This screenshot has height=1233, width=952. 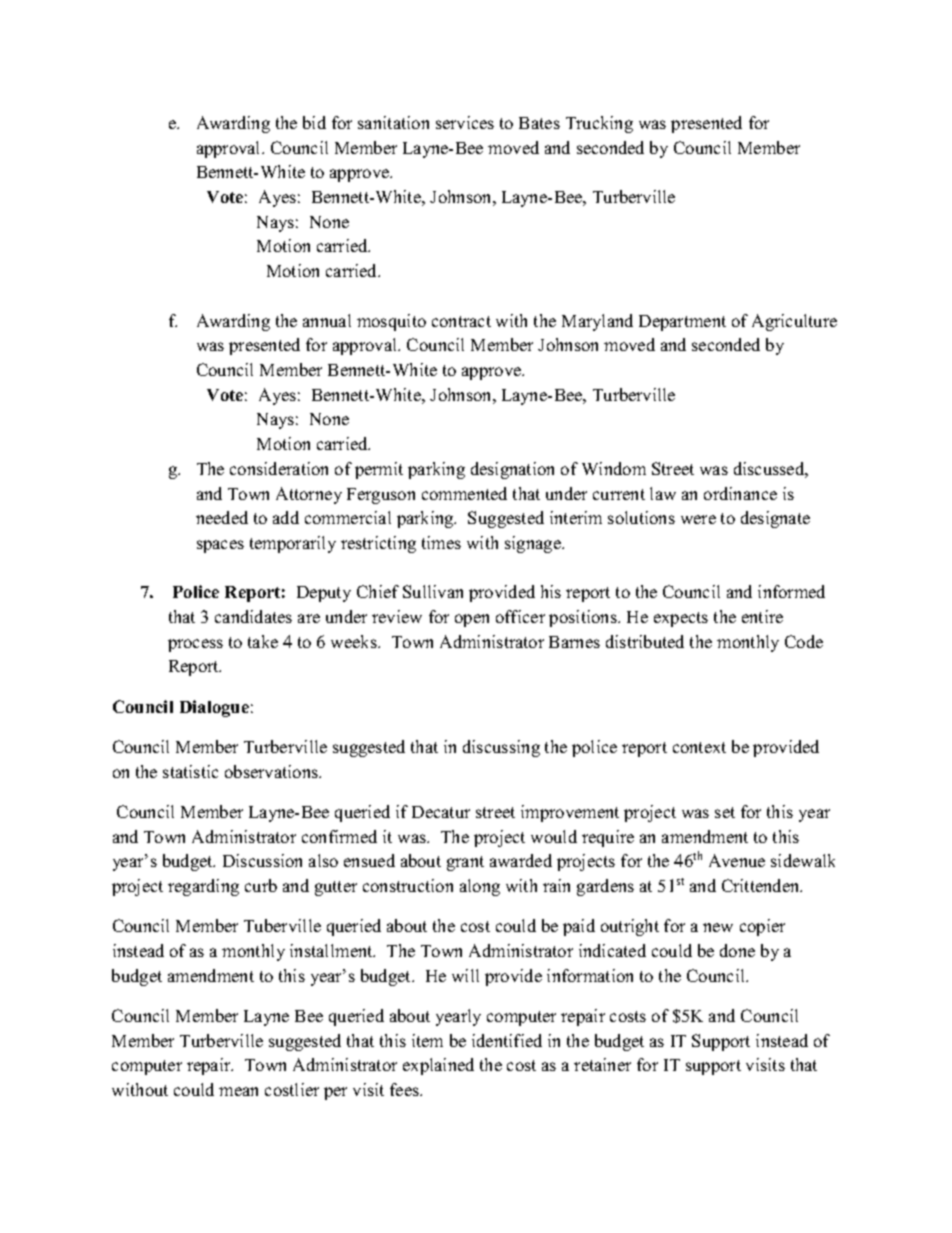 I want to click on officer, so click(x=520, y=616).
